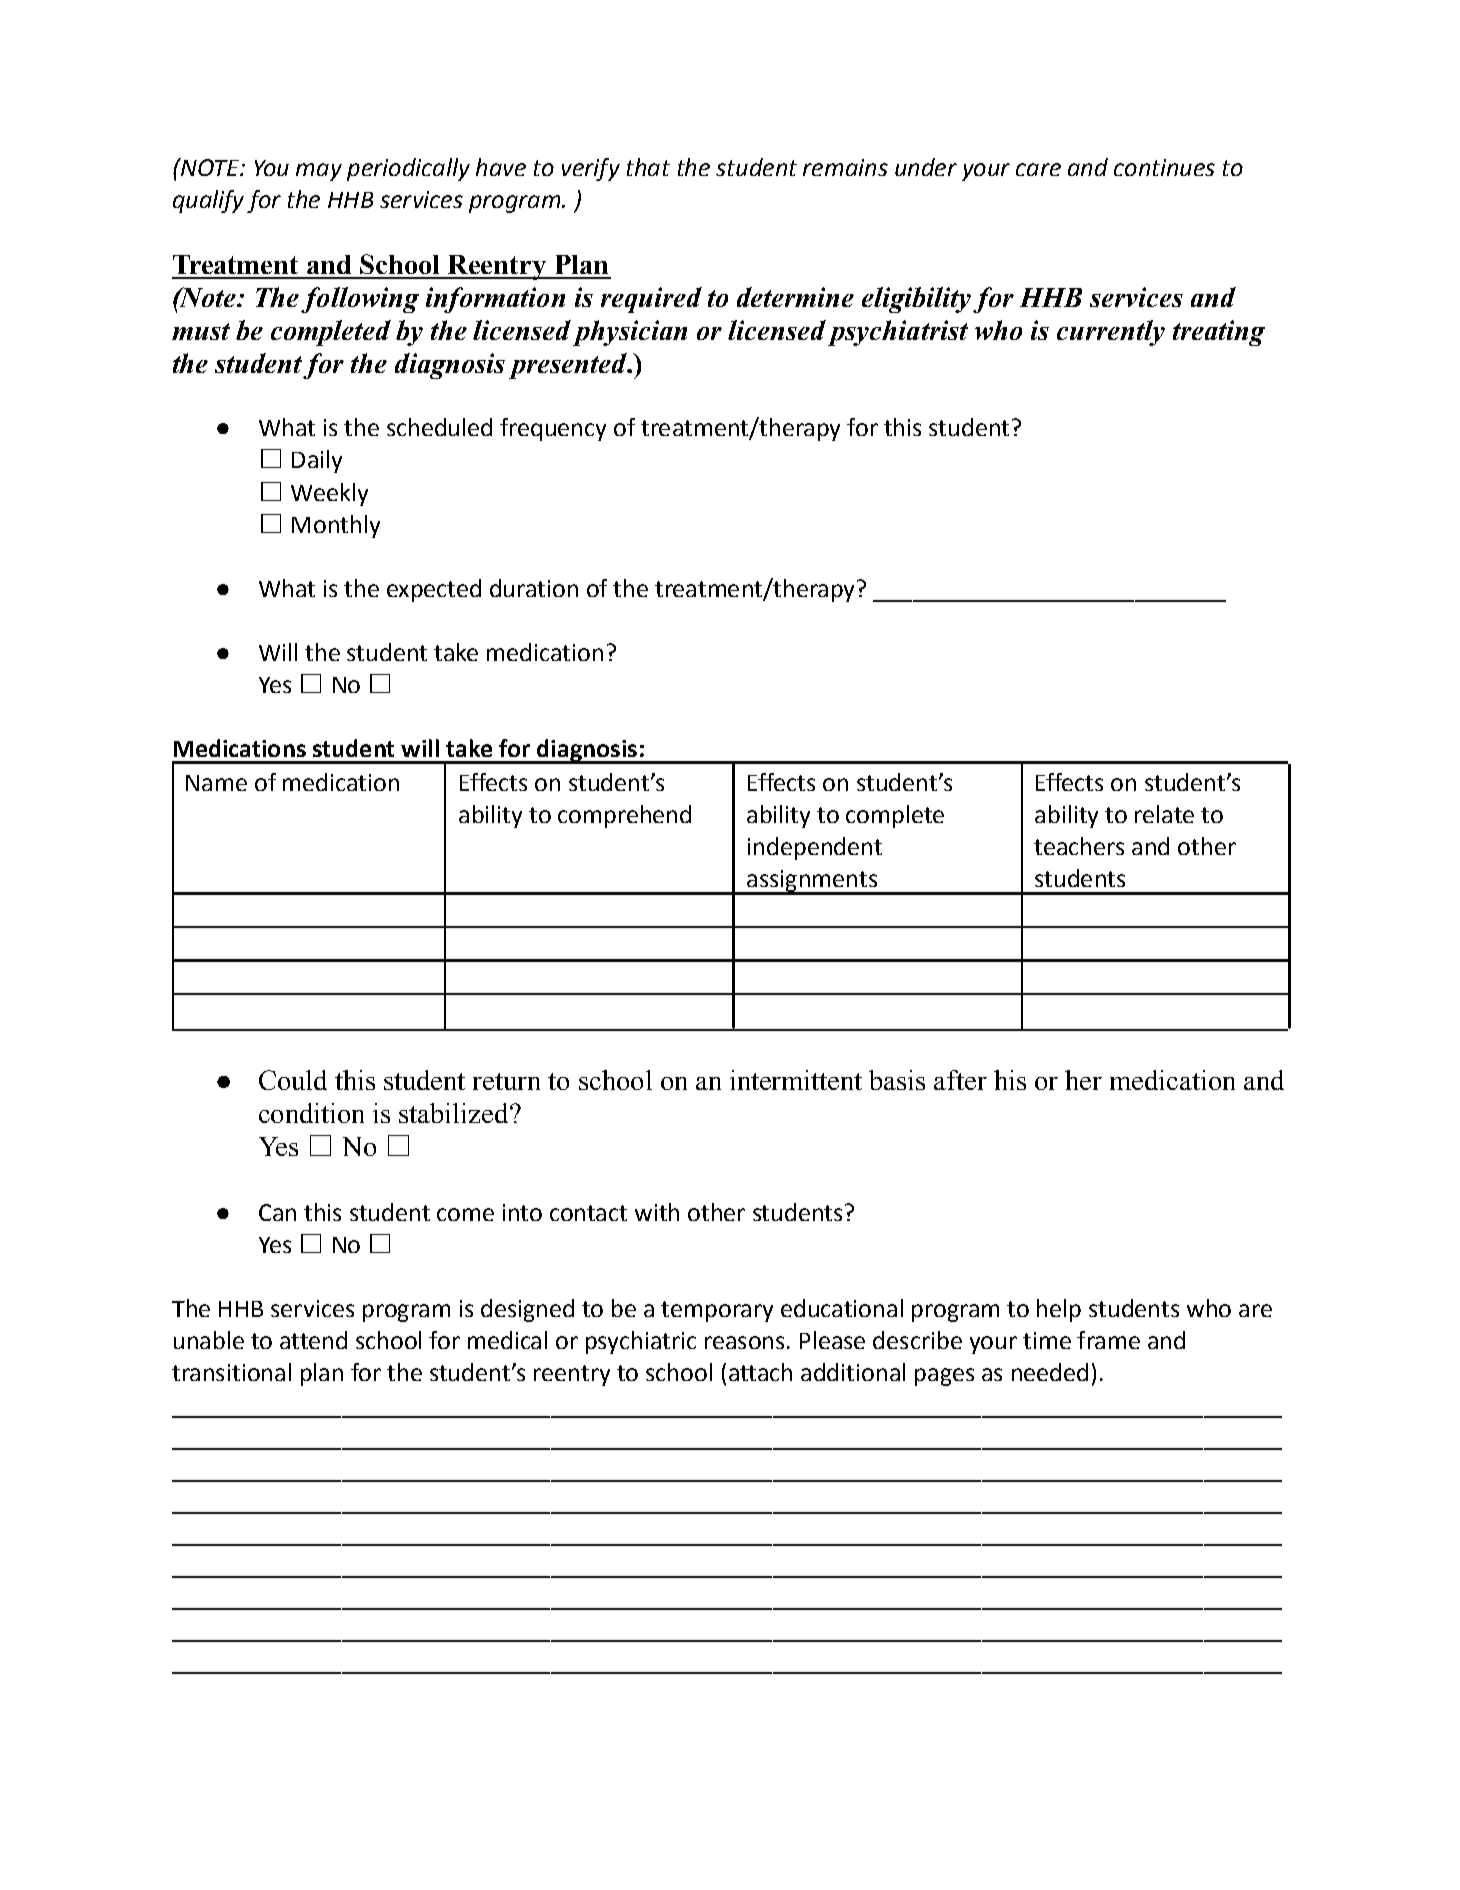 This image has height=1890, width=1460. I want to click on Name, so click(216, 783).
